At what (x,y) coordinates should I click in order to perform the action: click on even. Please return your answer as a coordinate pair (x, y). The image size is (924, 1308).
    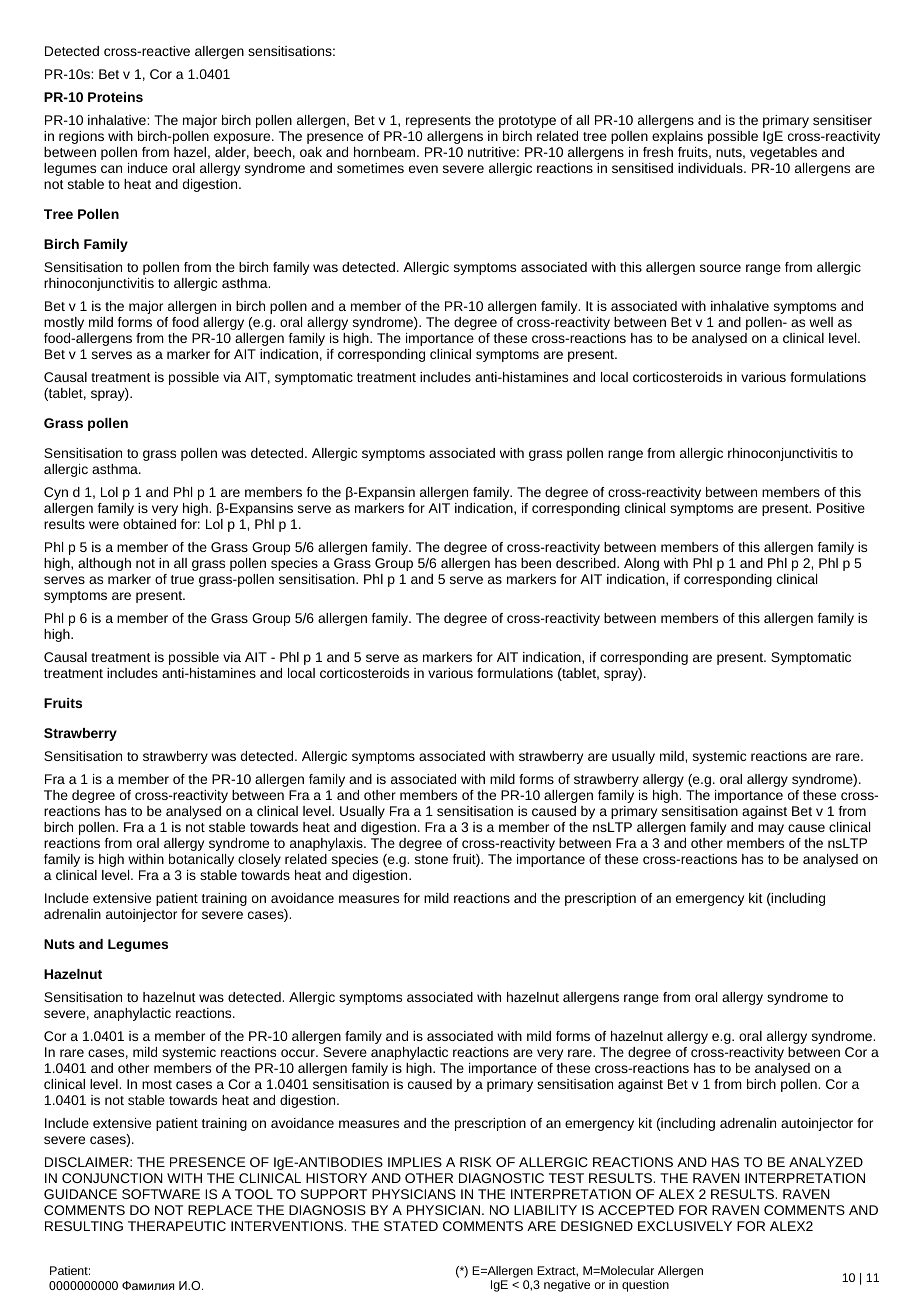
    Looking at the image, I should click on (423, 169).
